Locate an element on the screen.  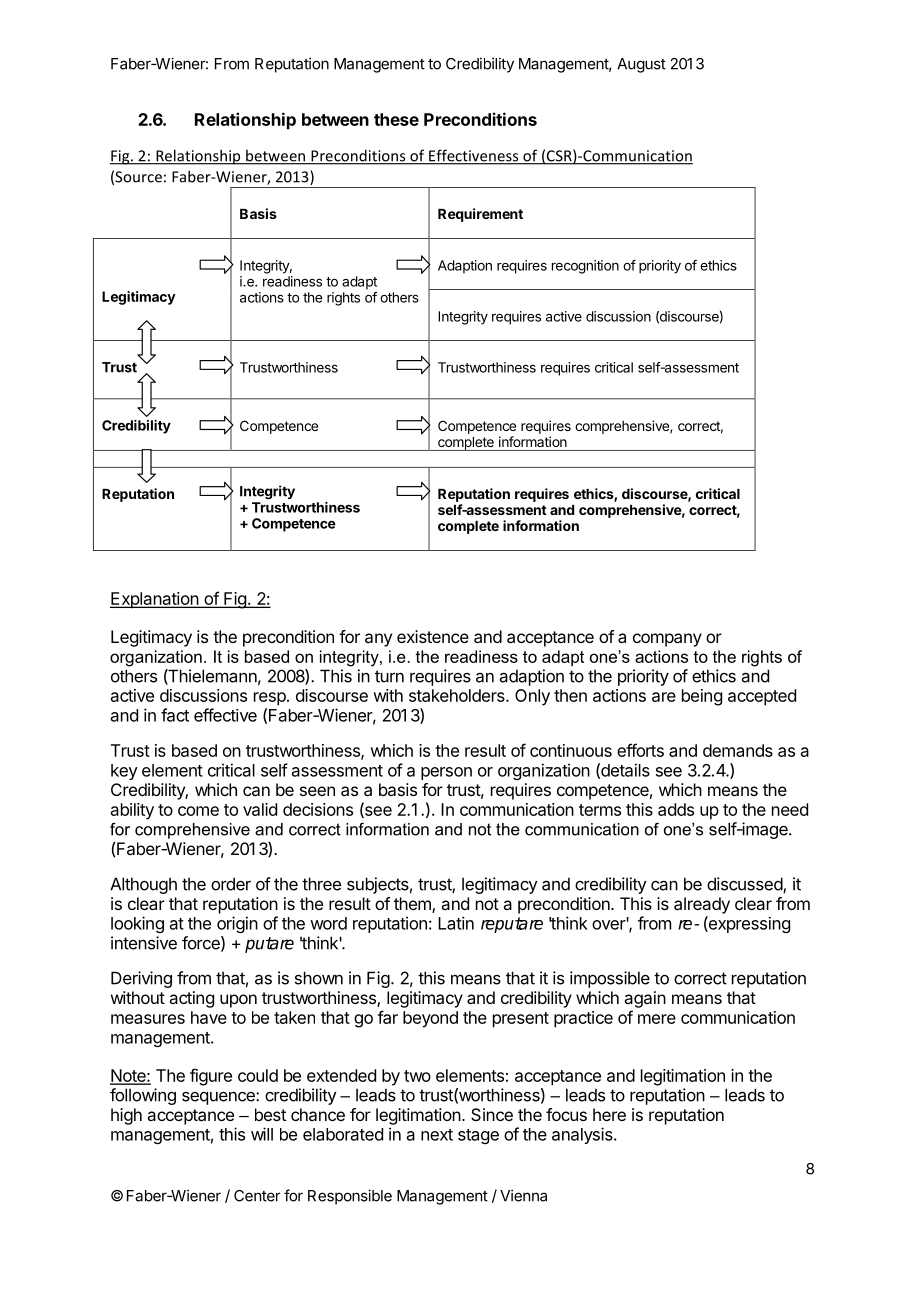
these is located at coordinates (396, 119).
